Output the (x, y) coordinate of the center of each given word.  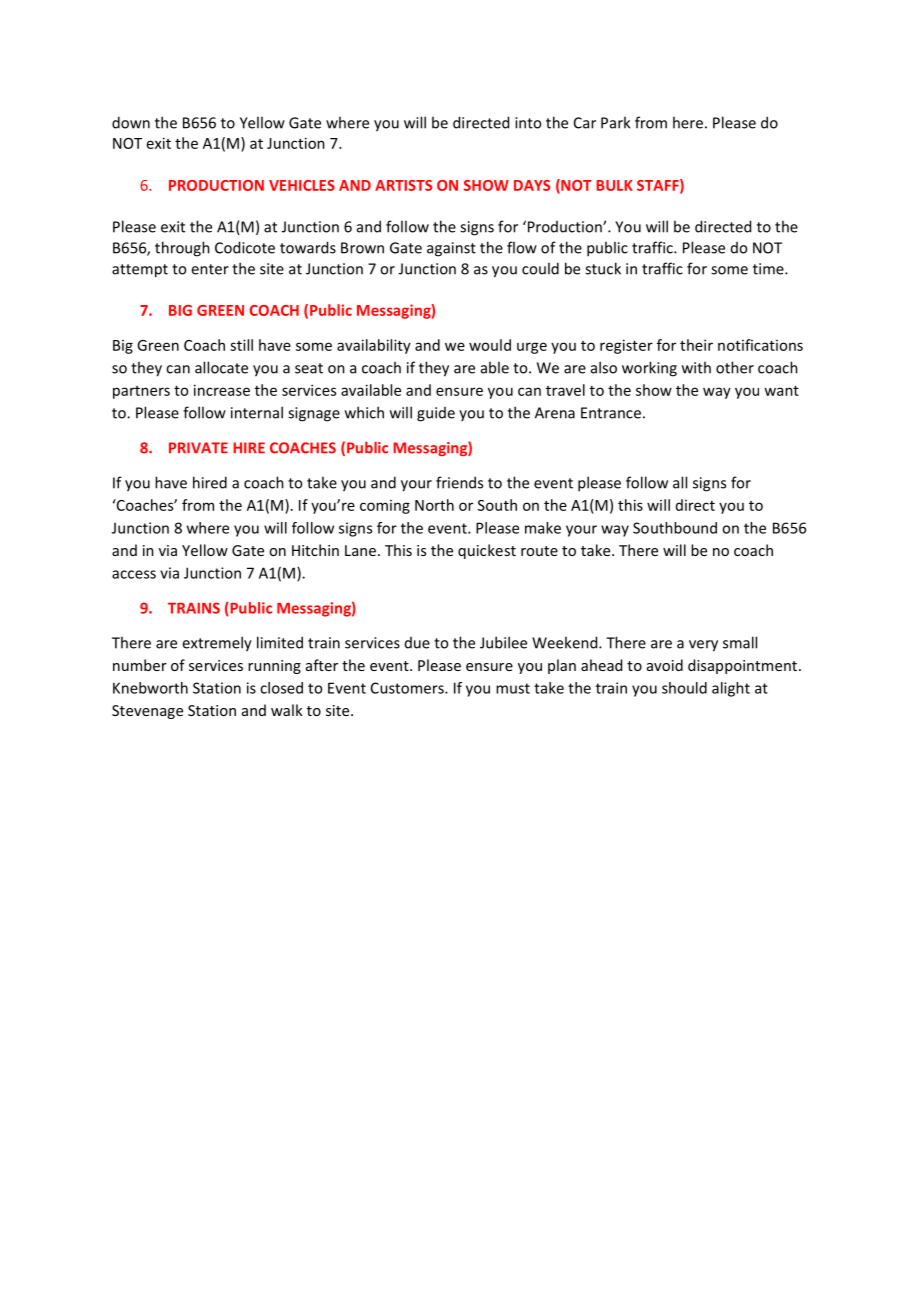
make (543, 528)
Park (615, 122)
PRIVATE (198, 448)
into (528, 123)
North (434, 505)
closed (281, 688)
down (131, 122)
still (241, 345)
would (490, 345)
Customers (408, 688)
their (696, 345)
